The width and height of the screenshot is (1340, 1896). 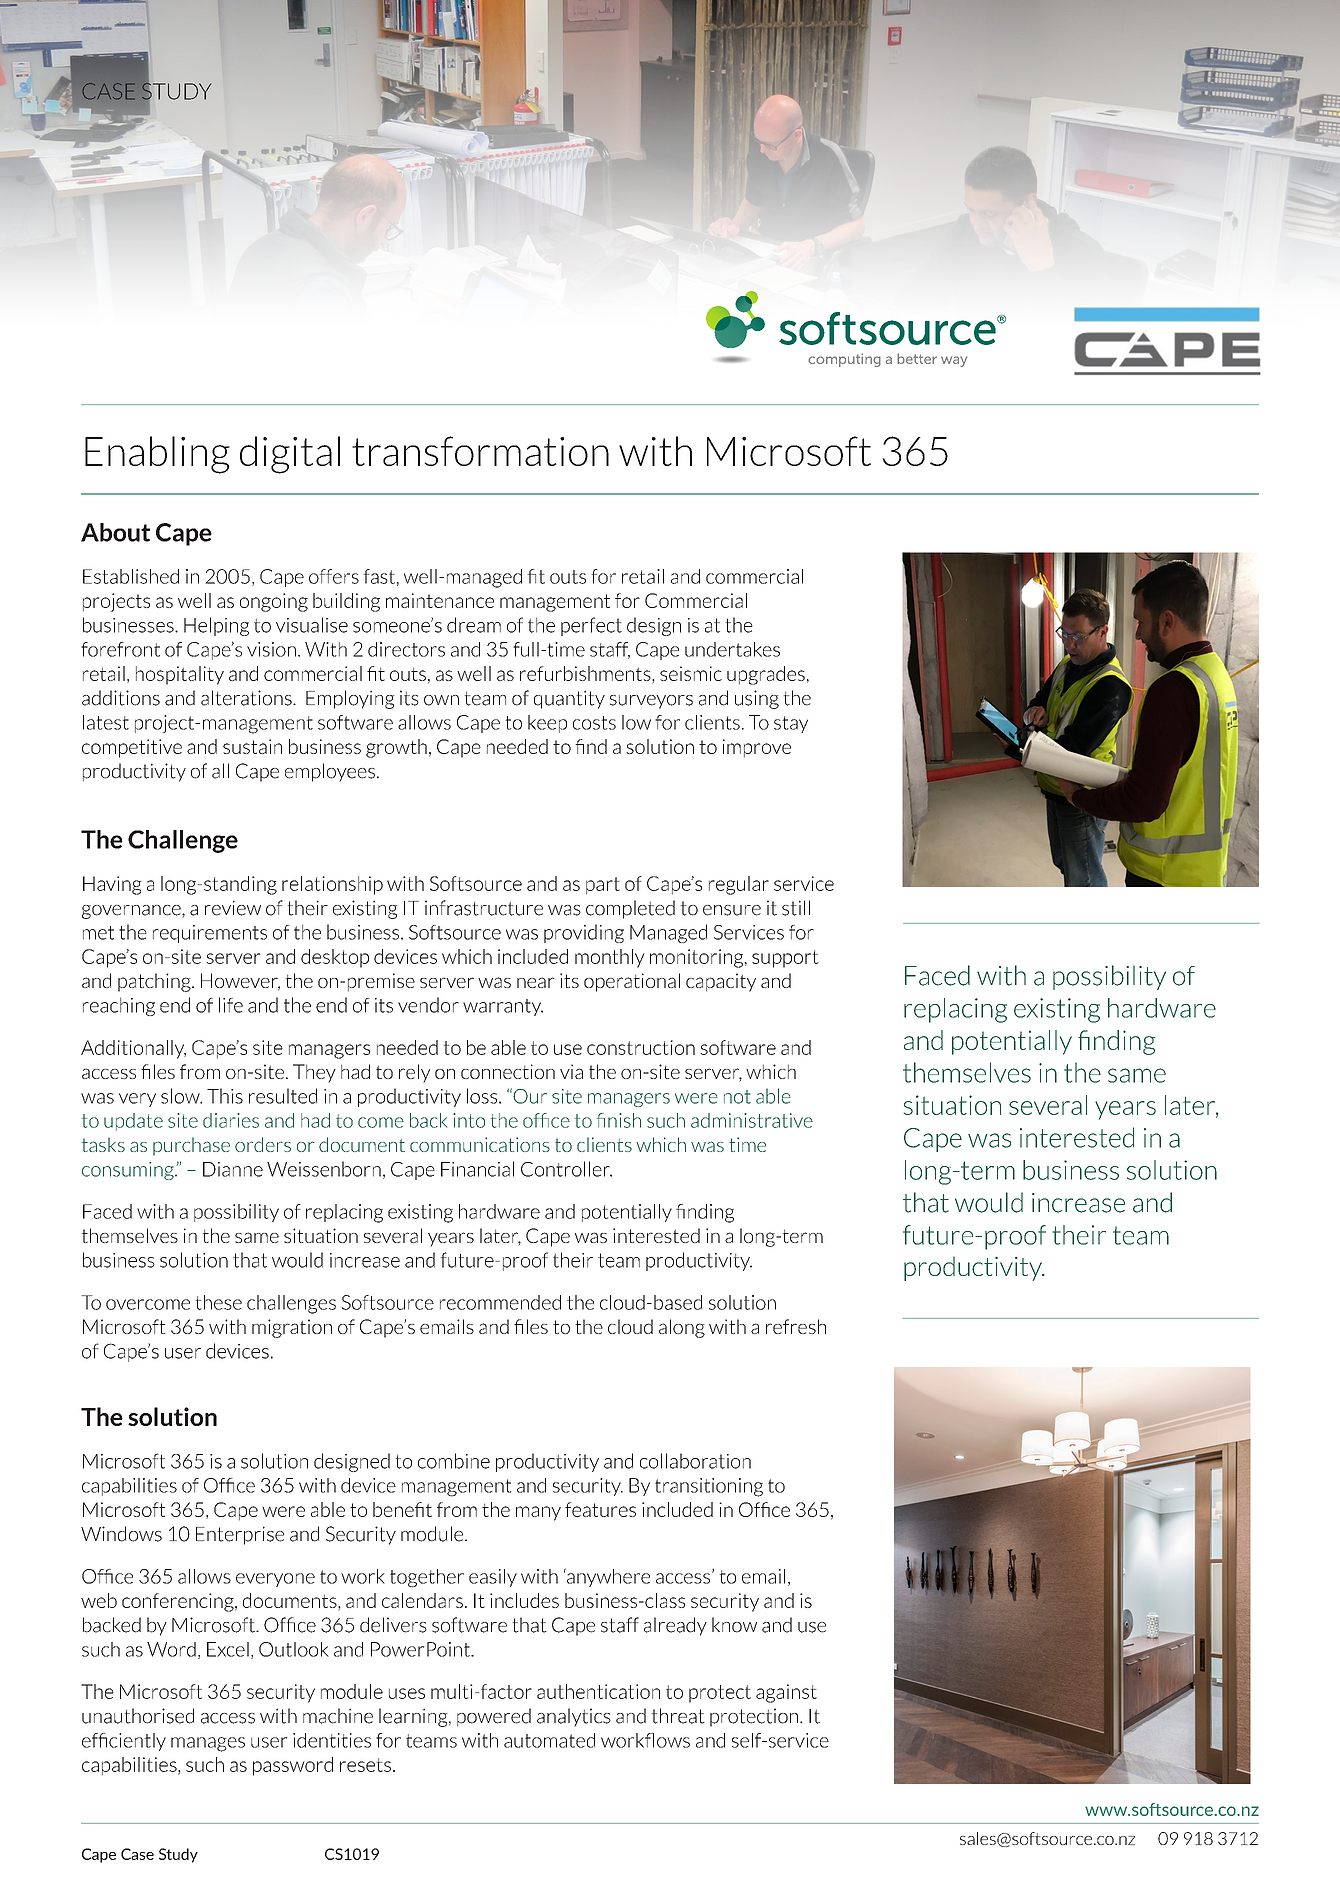 What do you see at coordinates (737, 1097) in the screenshot?
I see `not` at bounding box center [737, 1097].
